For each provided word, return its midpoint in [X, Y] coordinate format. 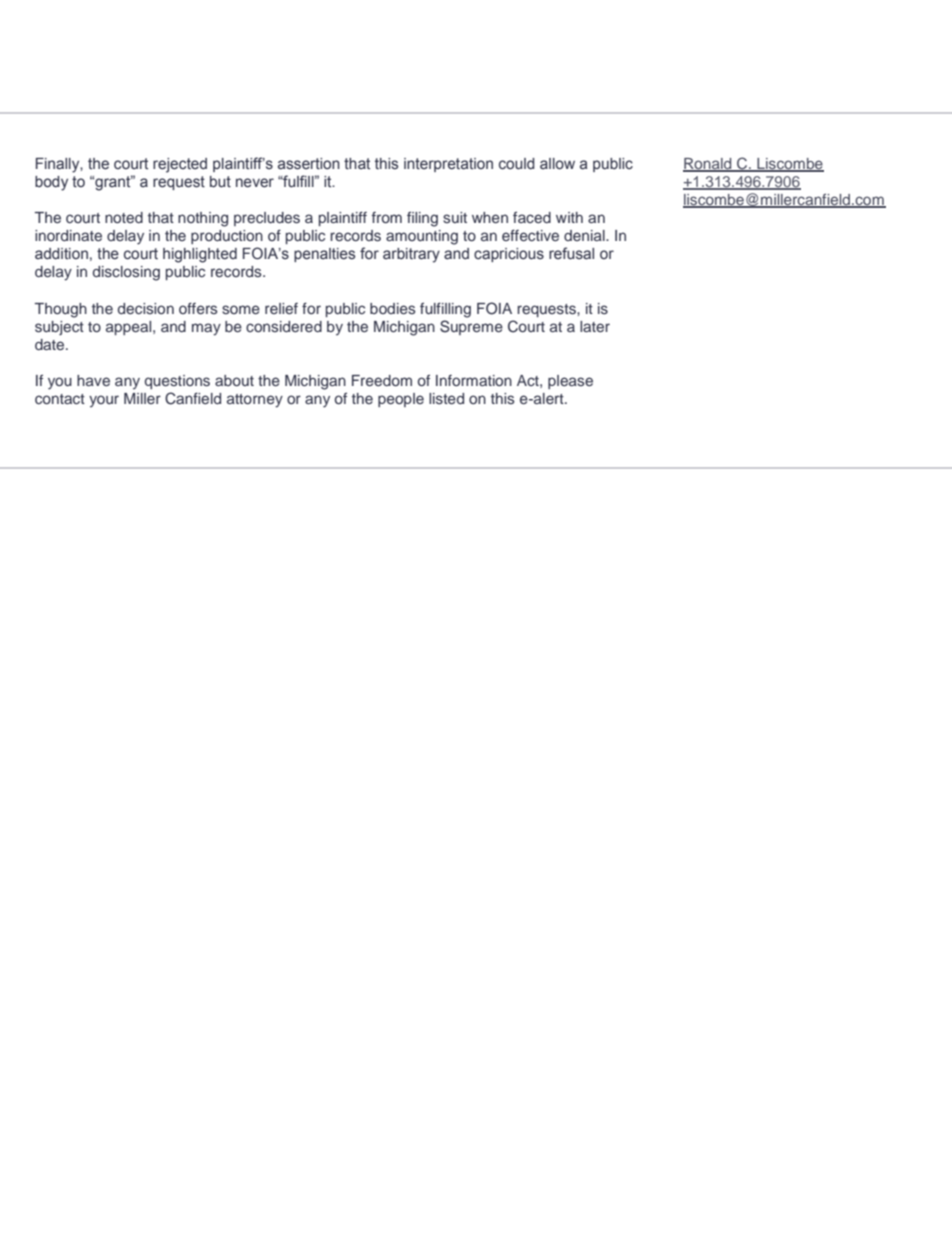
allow [557, 164]
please [570, 382]
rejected [180, 165]
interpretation [448, 165]
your [104, 401]
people [401, 400]
